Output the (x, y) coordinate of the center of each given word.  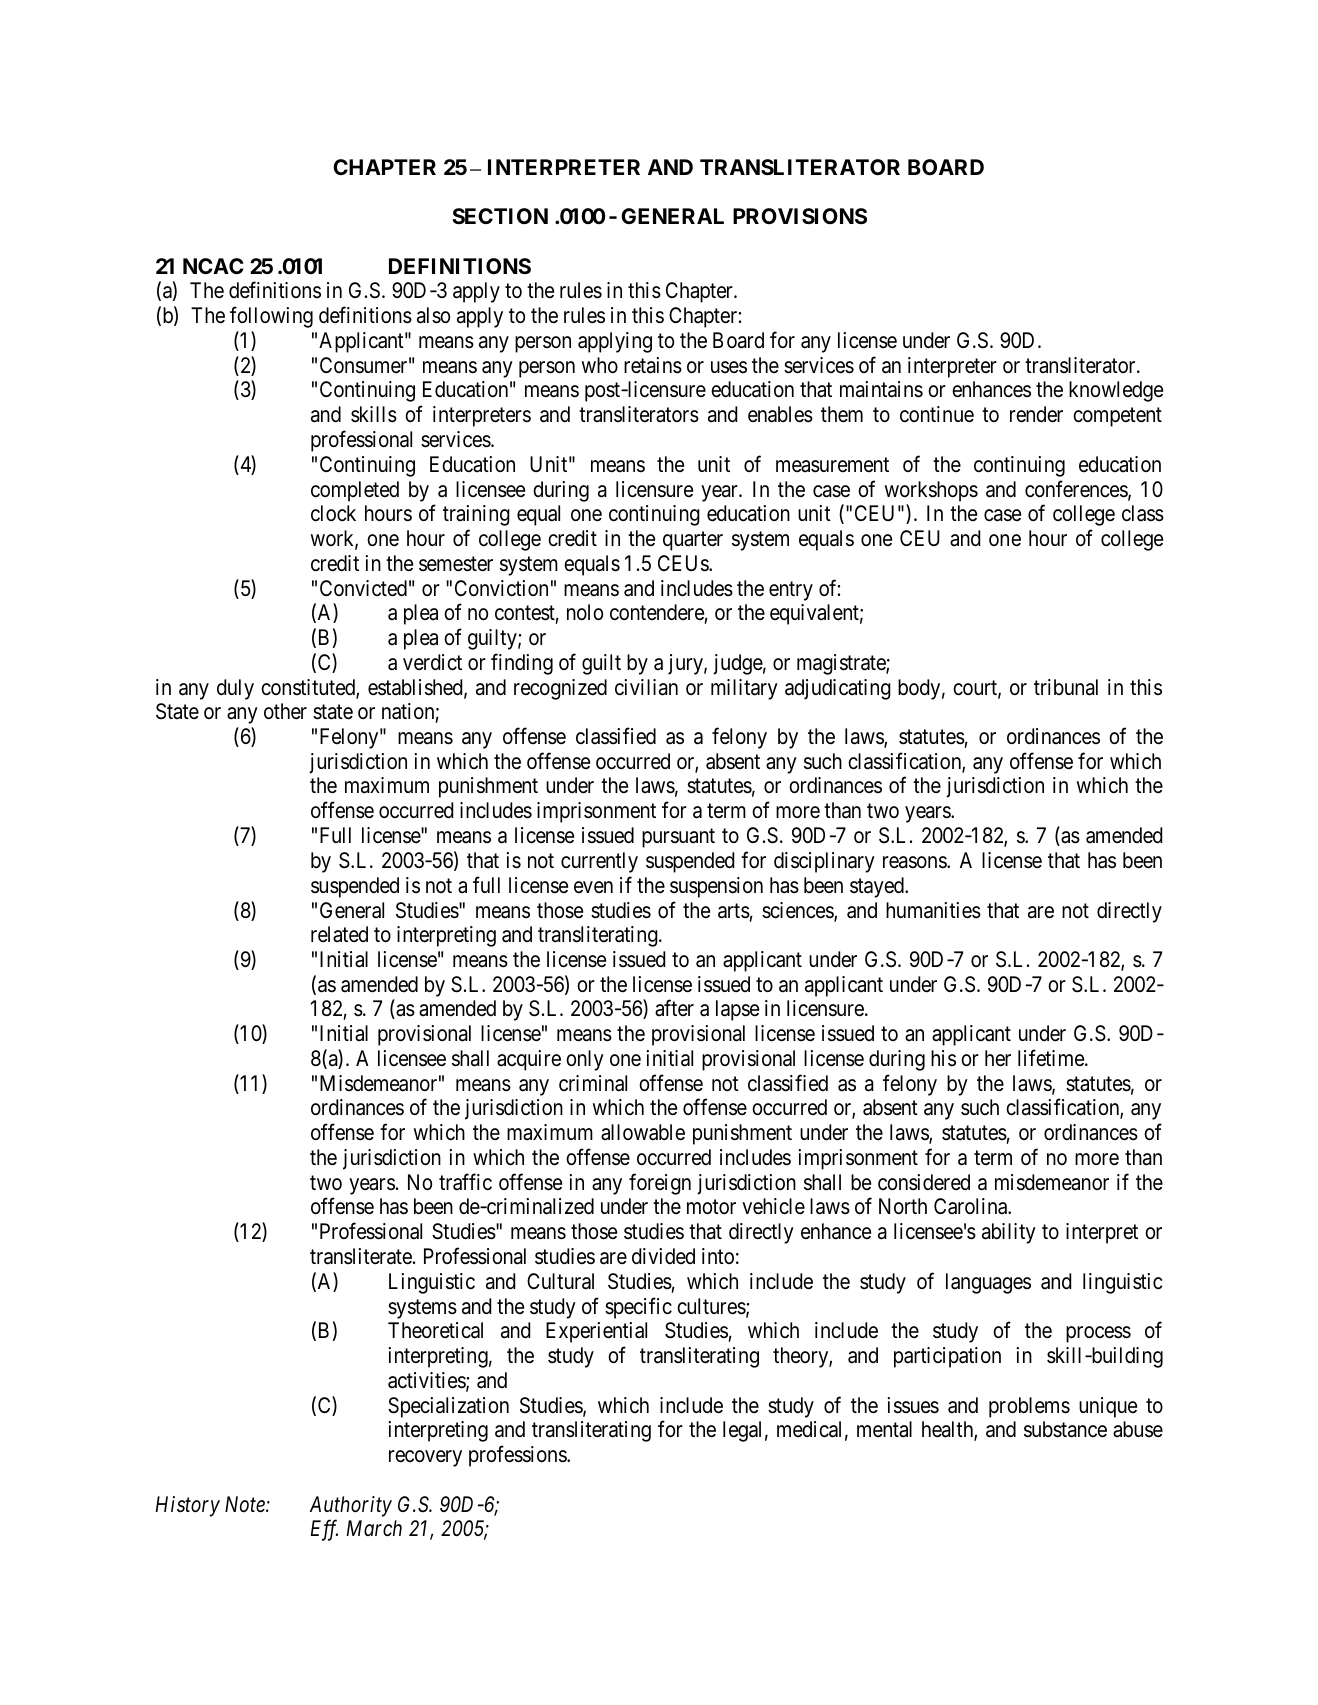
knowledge (1116, 391)
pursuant (678, 838)
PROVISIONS (800, 216)
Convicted (363, 588)
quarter (693, 541)
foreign (660, 1184)
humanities (933, 910)
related (339, 934)
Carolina (972, 1206)
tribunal (1066, 687)
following (271, 317)
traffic (465, 1182)
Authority (351, 1506)
